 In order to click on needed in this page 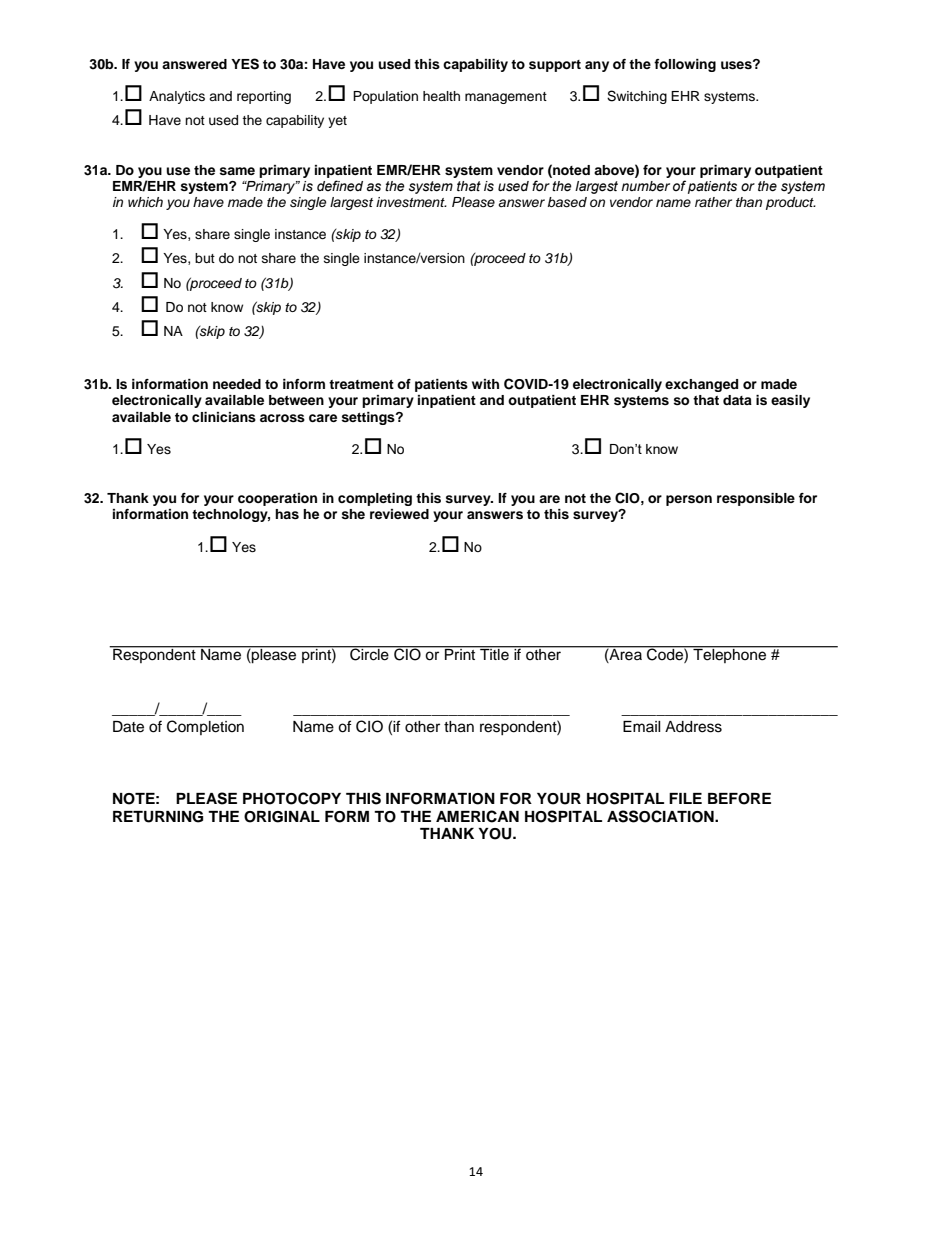, I will do `click(237, 384)`.
